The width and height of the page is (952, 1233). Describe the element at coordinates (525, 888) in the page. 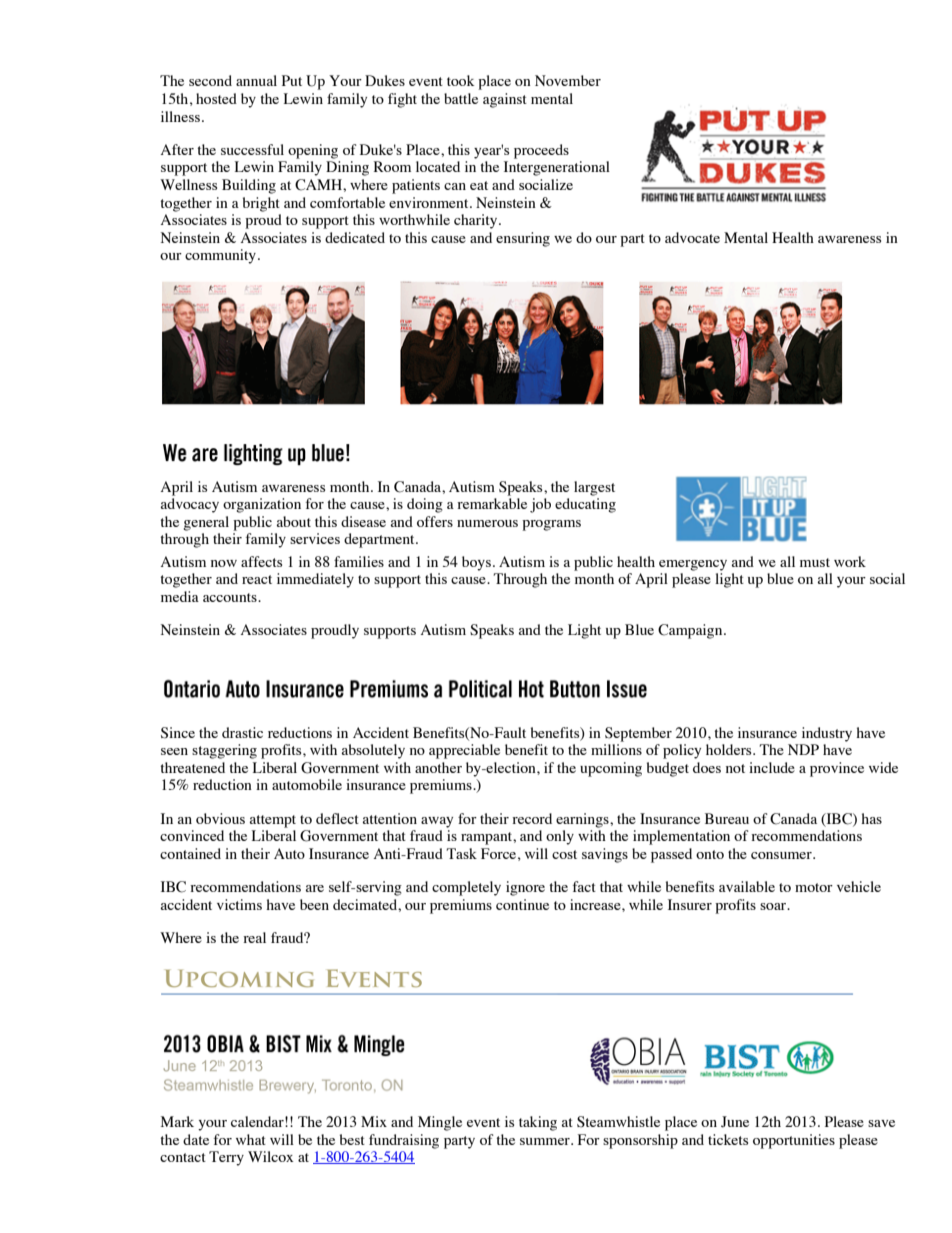

I see `ignore` at that location.
